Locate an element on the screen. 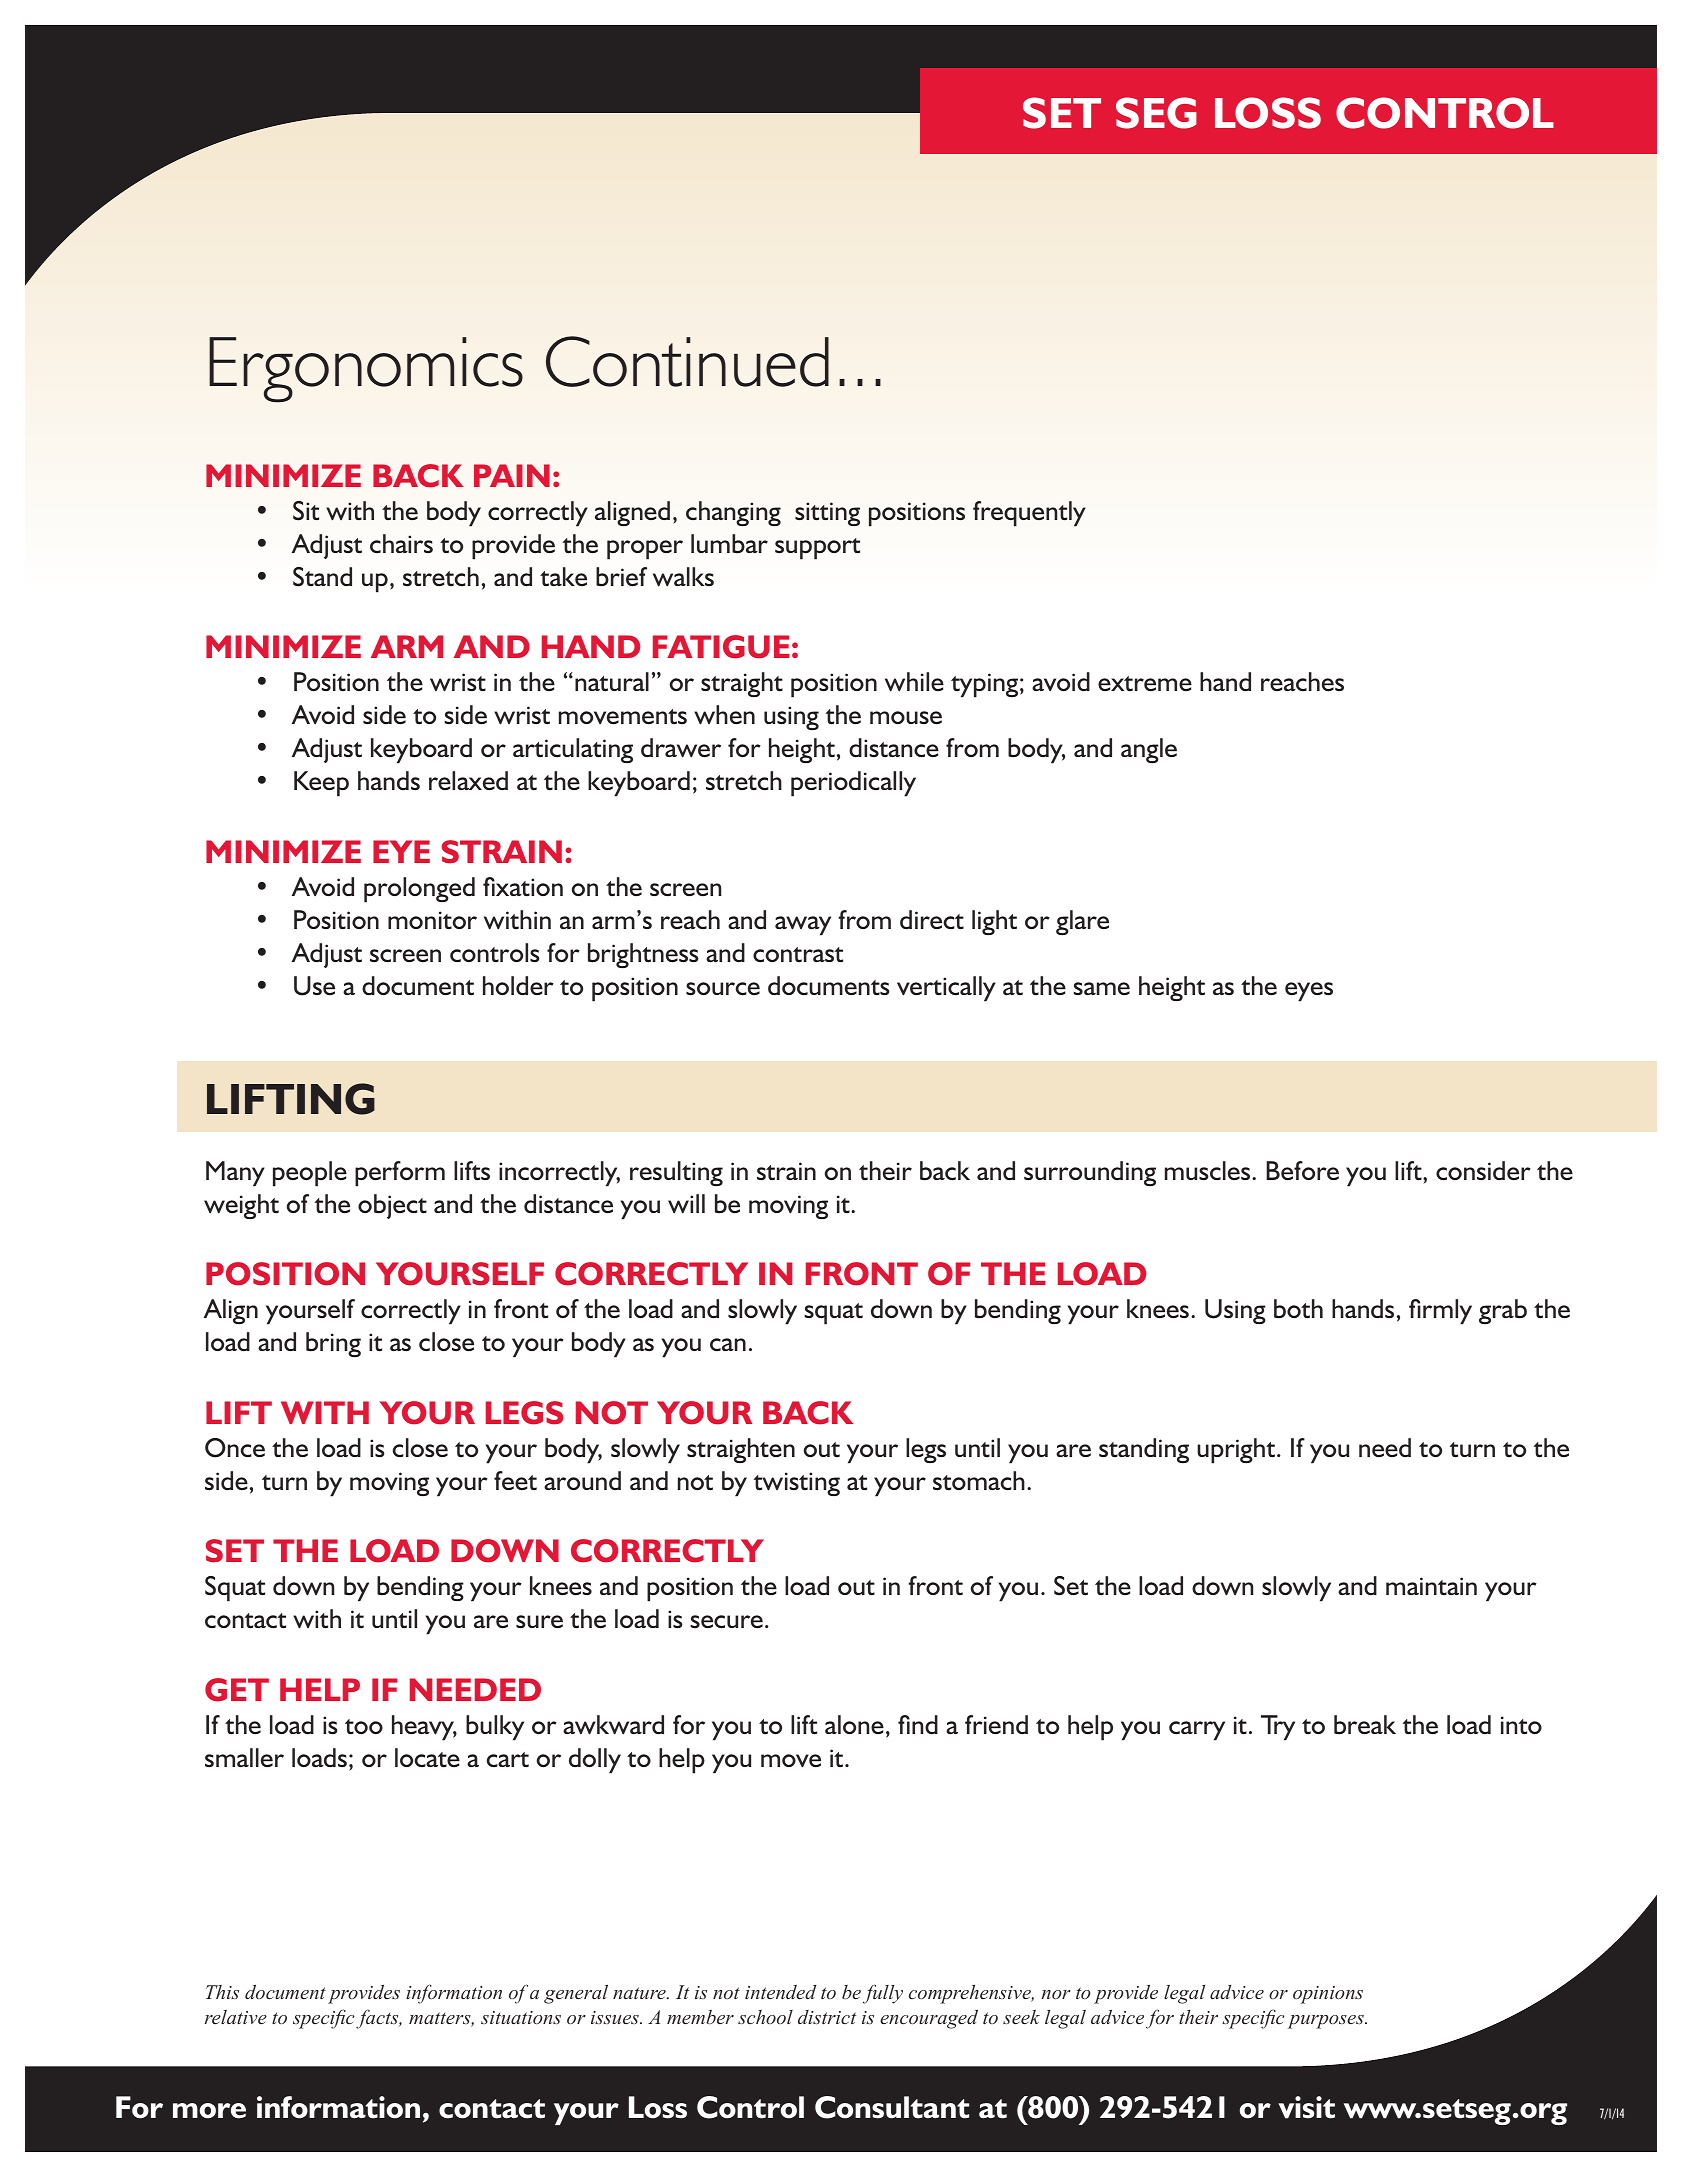 The image size is (1682, 2177). maintain is located at coordinates (1431, 1586).
